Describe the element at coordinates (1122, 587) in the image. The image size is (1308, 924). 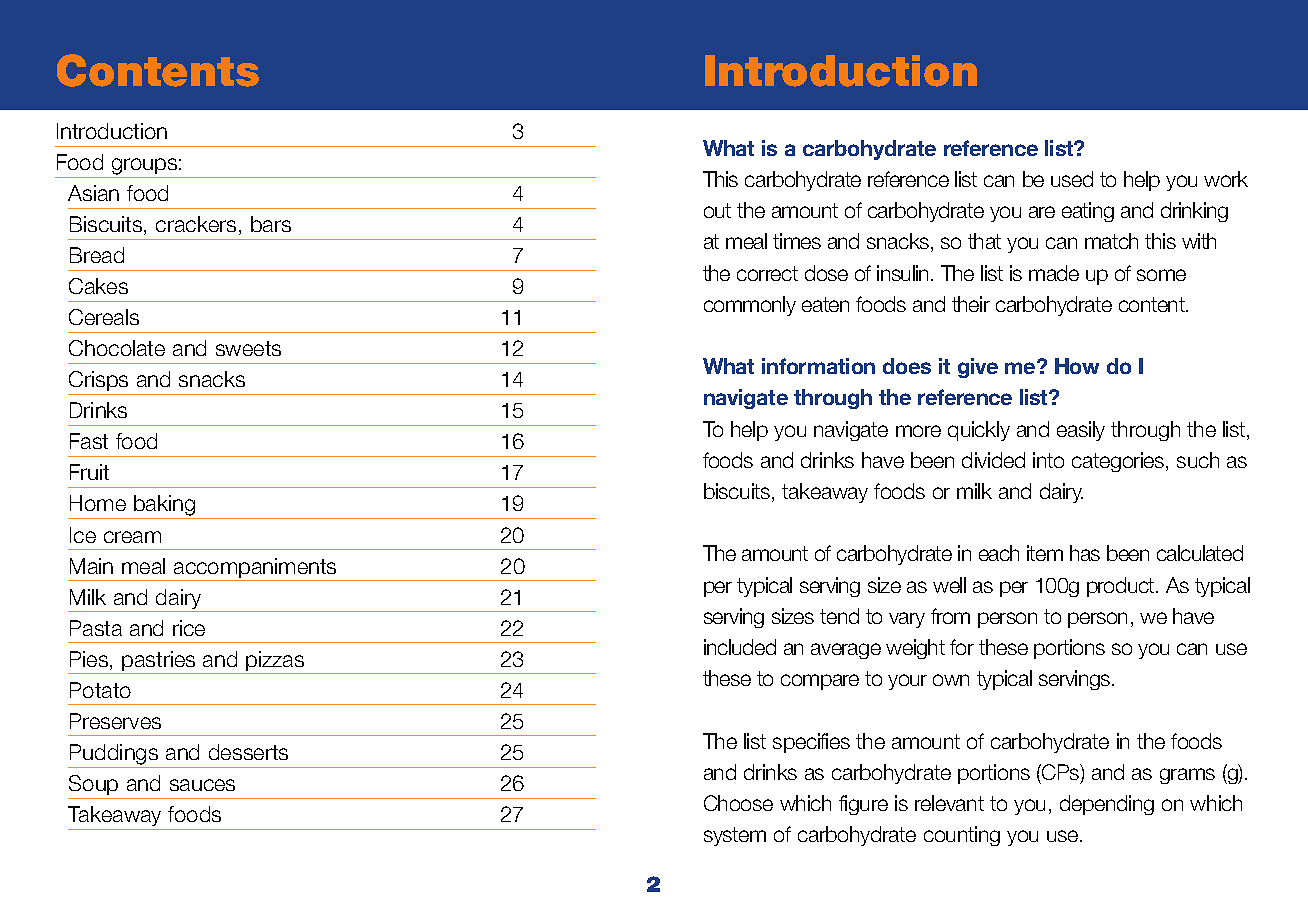
I see `product` at that location.
